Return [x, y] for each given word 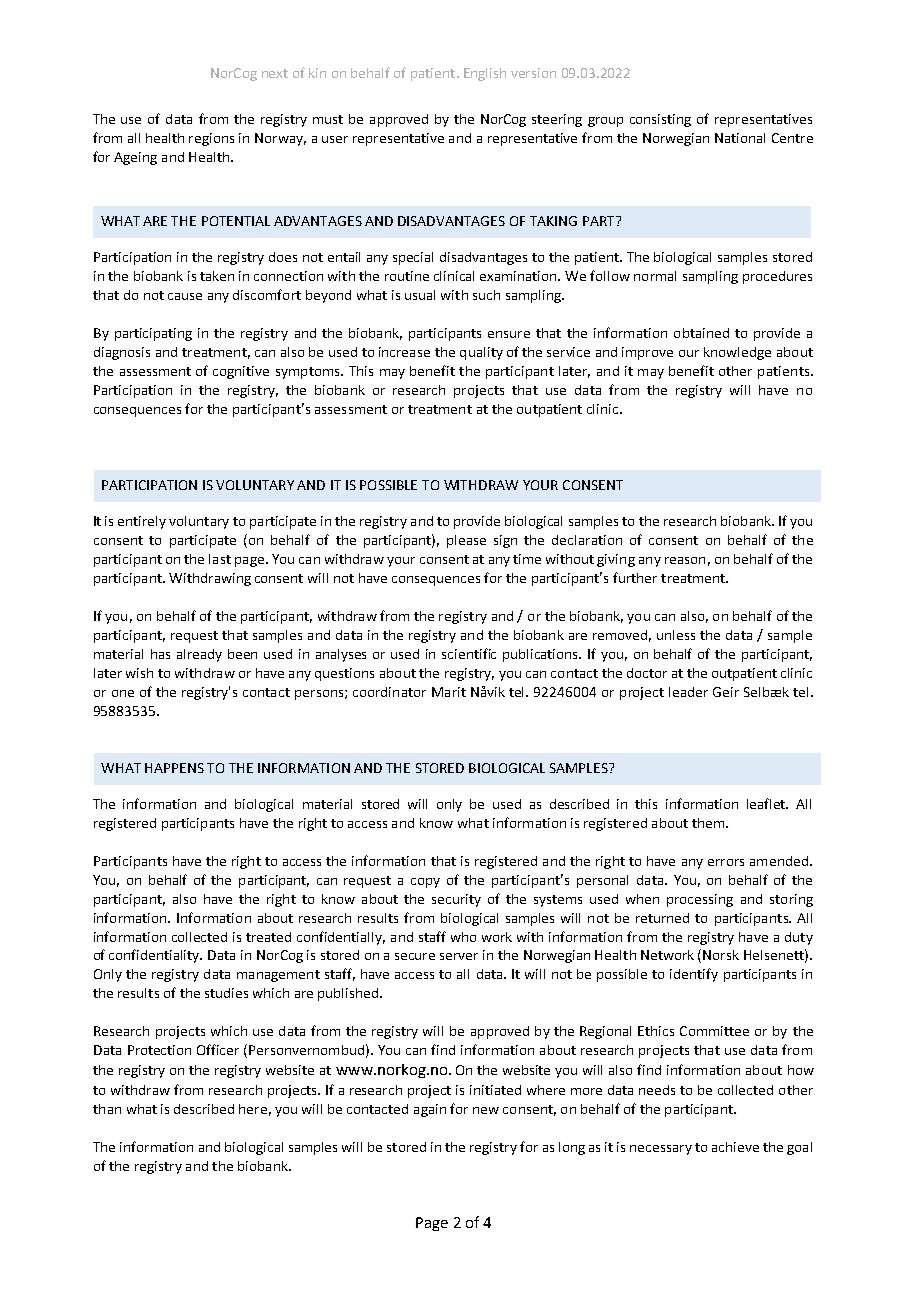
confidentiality [155, 956]
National [740, 138]
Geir [726, 692]
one [123, 693]
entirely [142, 522]
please [466, 541]
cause [185, 296]
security [456, 900]
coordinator [389, 692]
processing [700, 900]
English [485, 74]
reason [685, 560]
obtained [701, 333]
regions [211, 139]
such [486, 295]
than [107, 1109]
